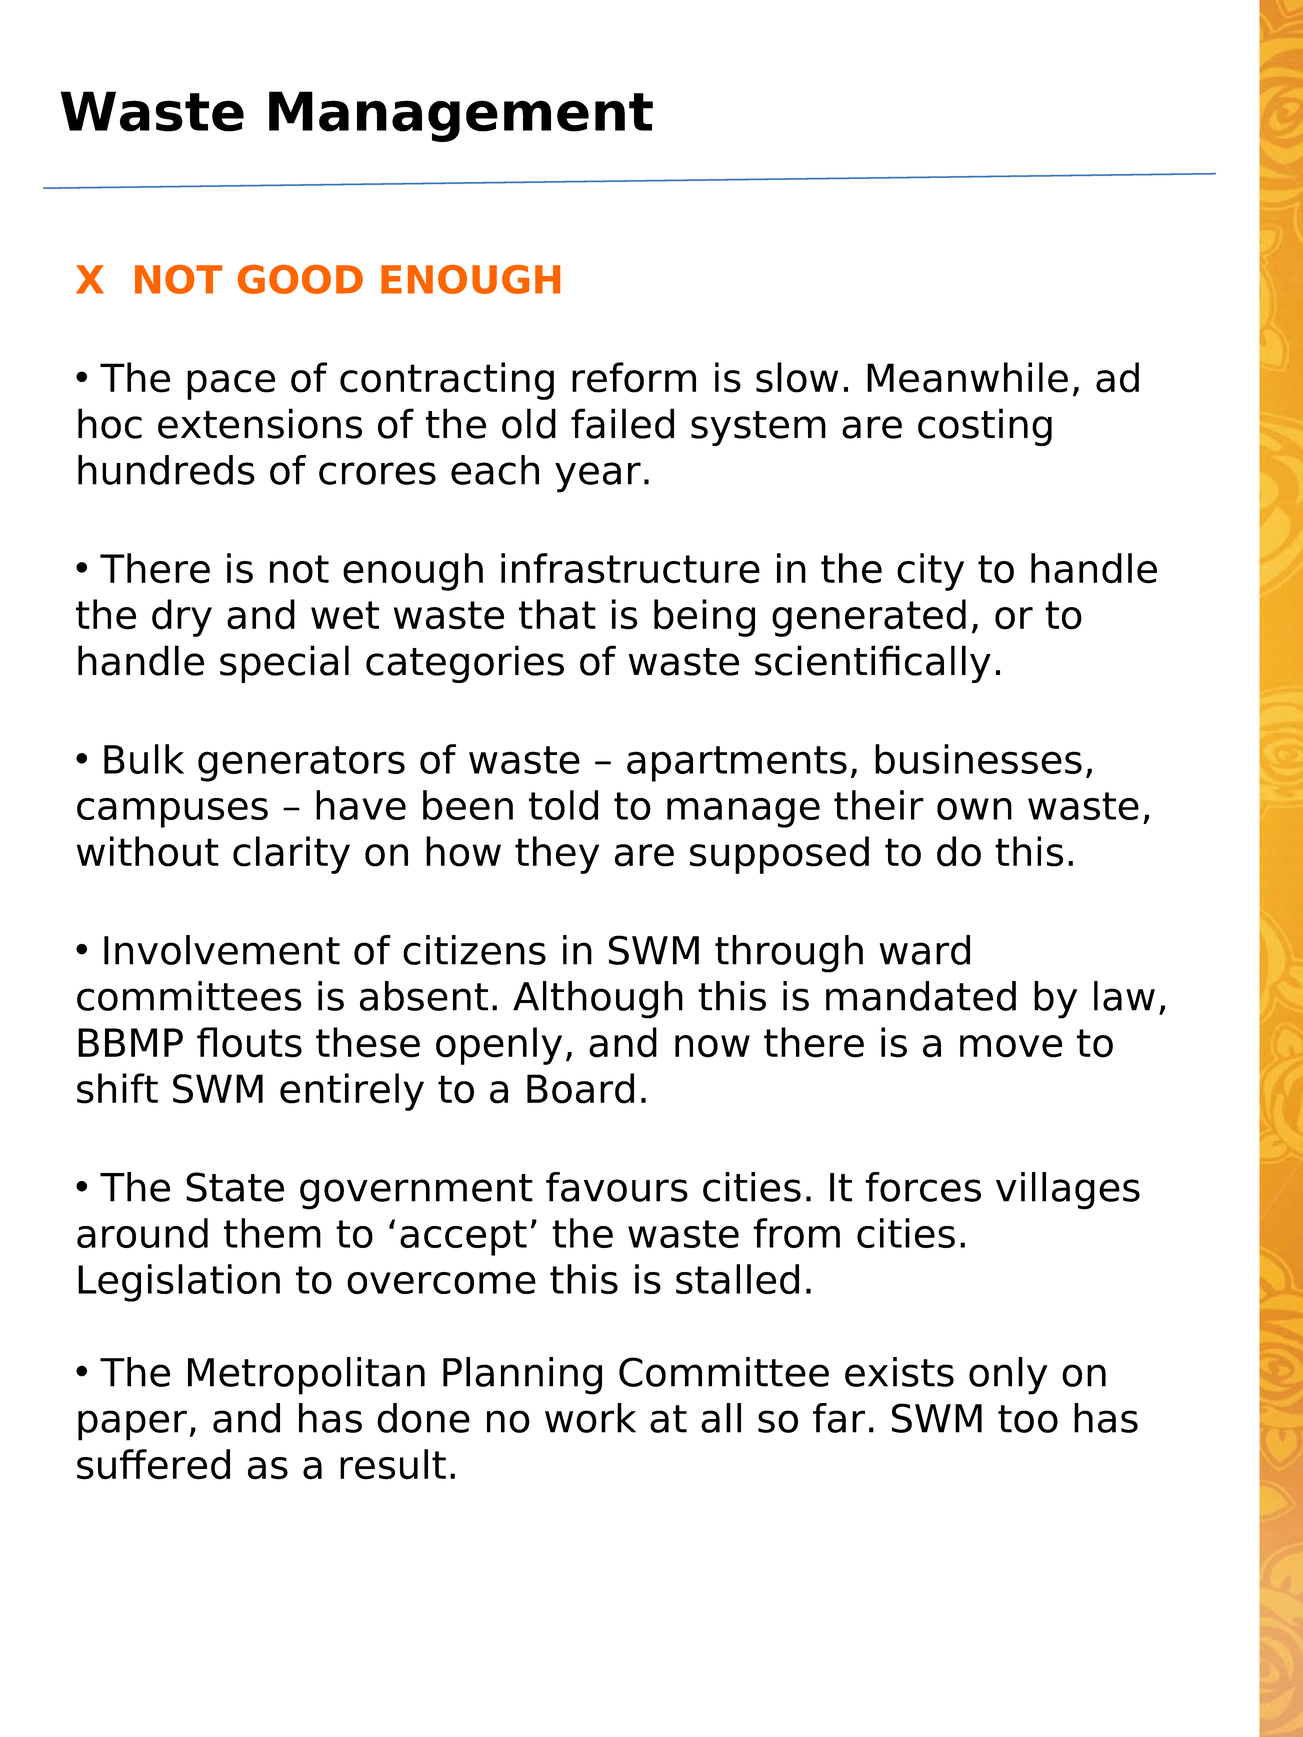 This screenshot has width=1303, height=1737. I want to click on clarity, so click(291, 855).
